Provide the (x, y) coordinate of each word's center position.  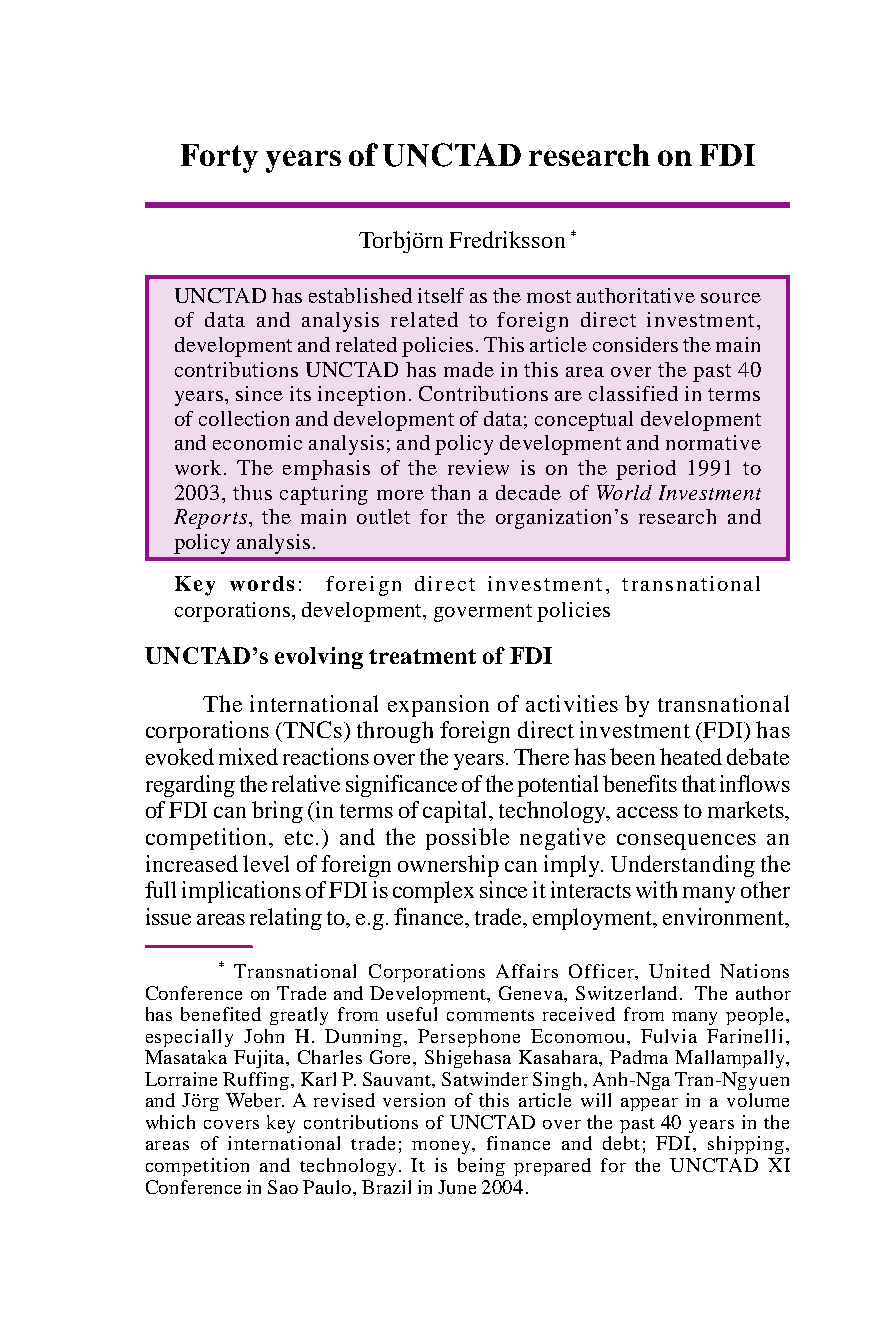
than (450, 492)
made (469, 369)
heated (691, 756)
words (262, 583)
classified (633, 393)
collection (244, 418)
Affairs (527, 971)
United (679, 971)
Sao (283, 1187)
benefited (221, 1014)
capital (457, 812)
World (624, 492)
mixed (248, 756)
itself (441, 295)
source (731, 298)
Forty (219, 158)
